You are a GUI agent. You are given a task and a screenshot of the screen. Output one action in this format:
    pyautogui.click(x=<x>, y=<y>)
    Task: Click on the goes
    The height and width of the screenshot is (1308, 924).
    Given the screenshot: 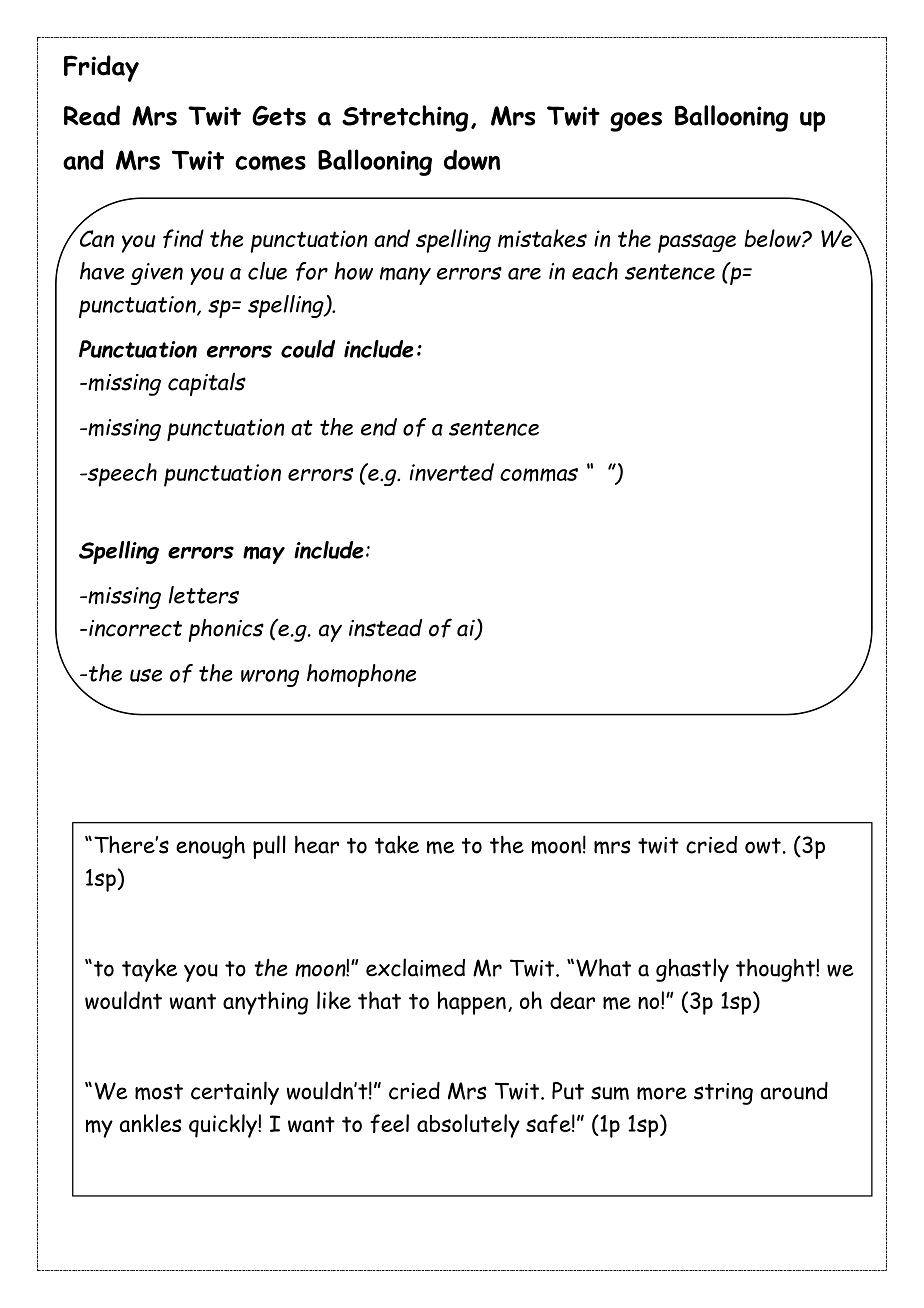 What is the action you would take?
    pyautogui.click(x=636, y=122)
